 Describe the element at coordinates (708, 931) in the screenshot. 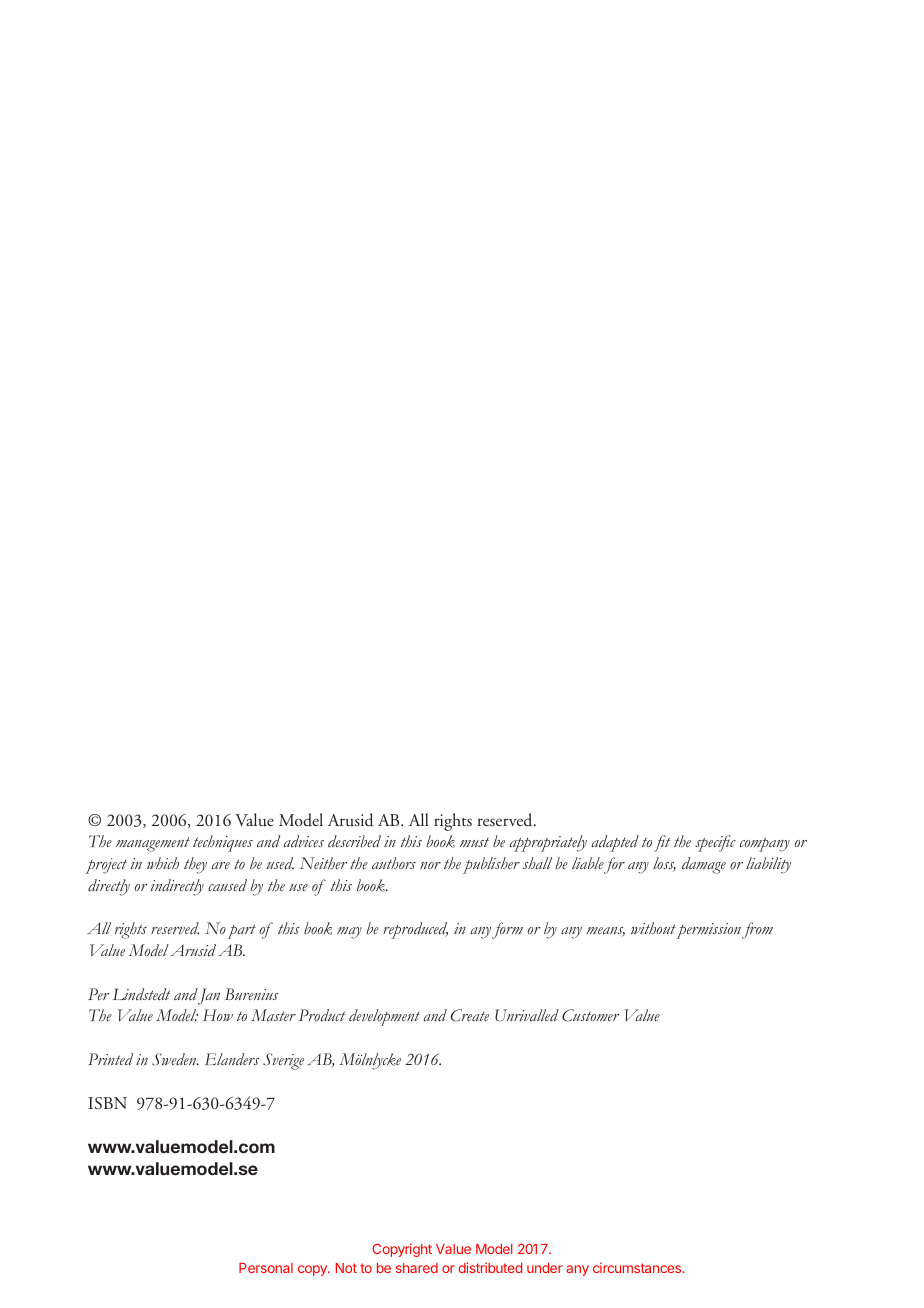

I see `permission` at that location.
